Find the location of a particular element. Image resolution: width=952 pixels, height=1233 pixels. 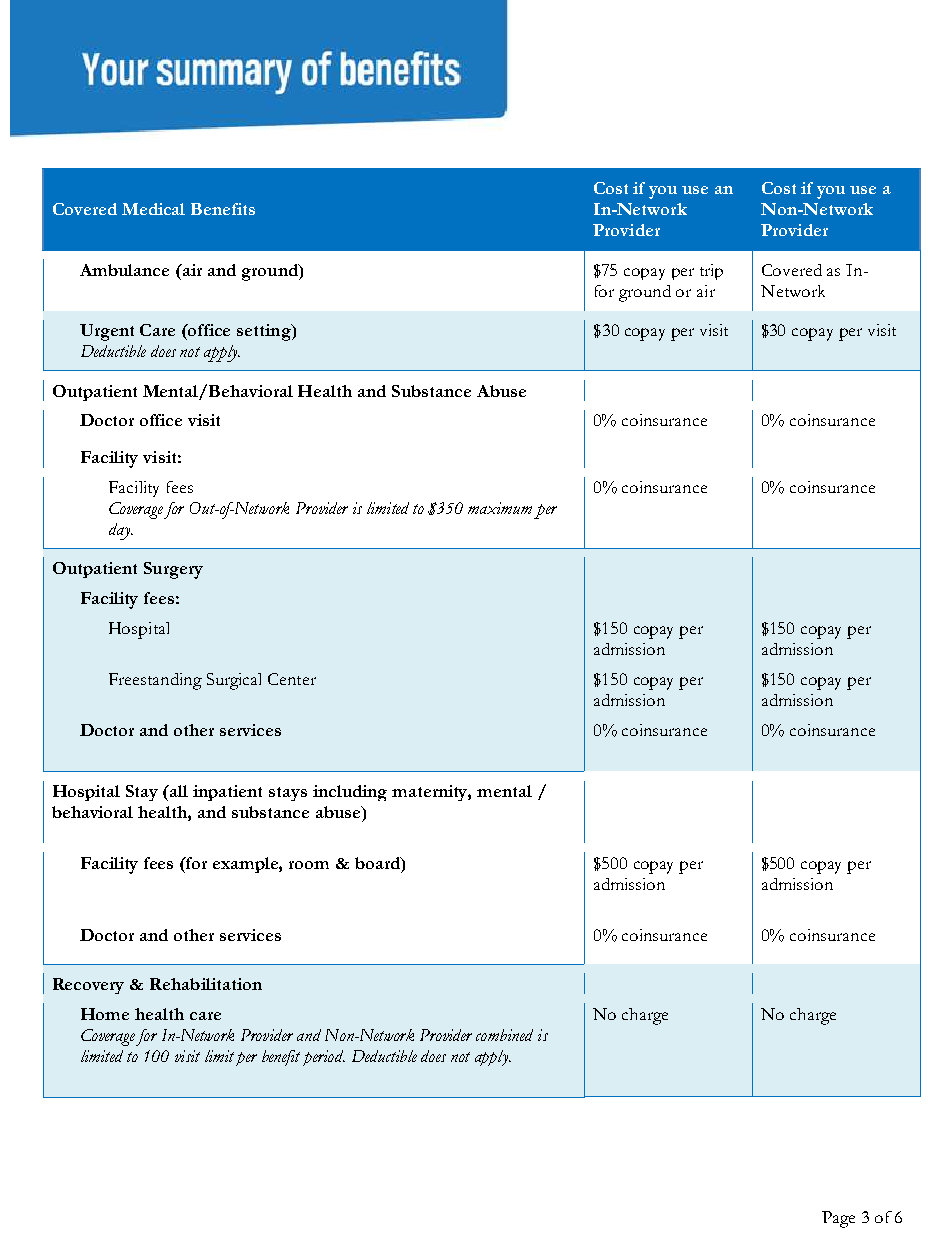

setting is located at coordinates (265, 332).
